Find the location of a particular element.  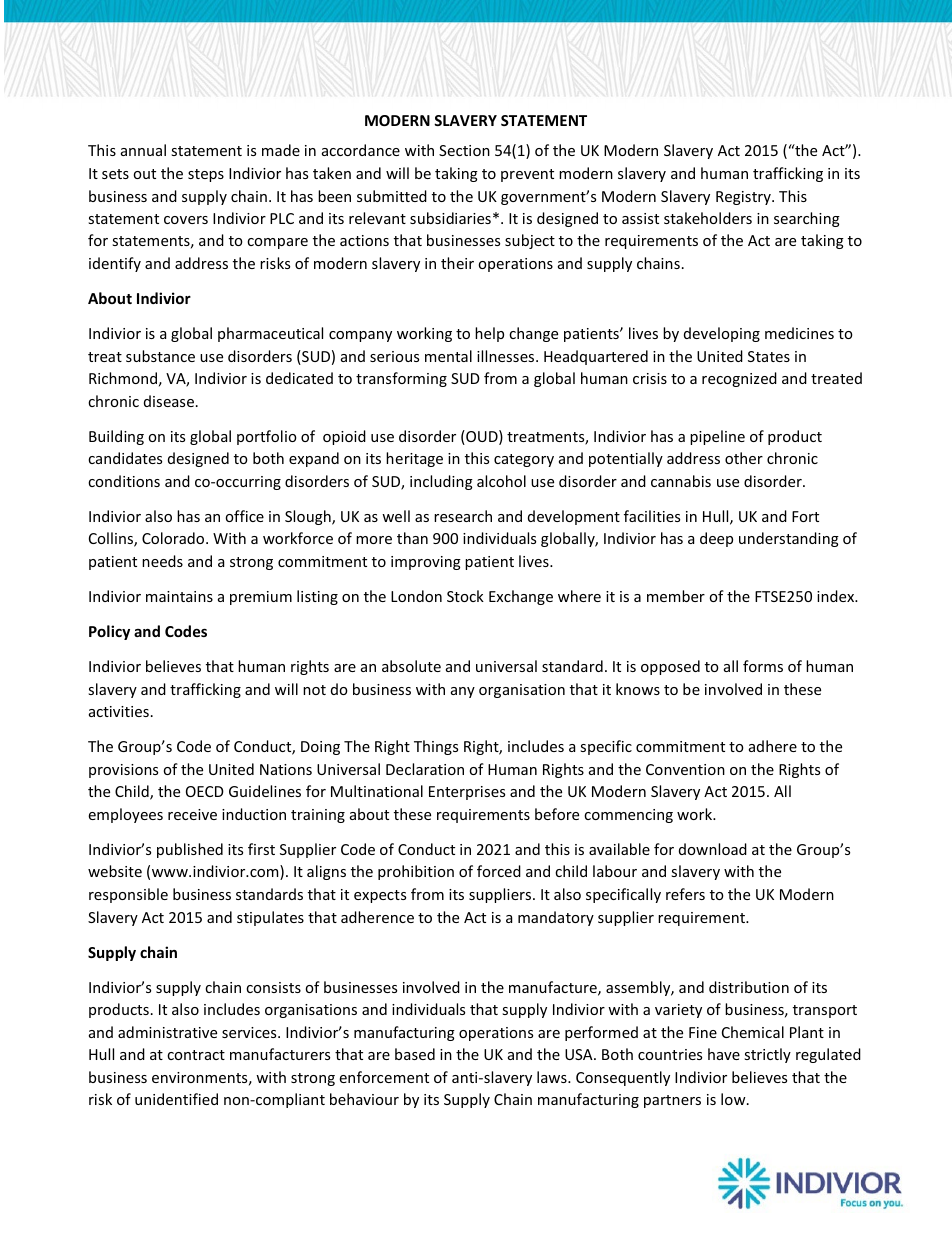

Stock is located at coordinates (465, 596).
